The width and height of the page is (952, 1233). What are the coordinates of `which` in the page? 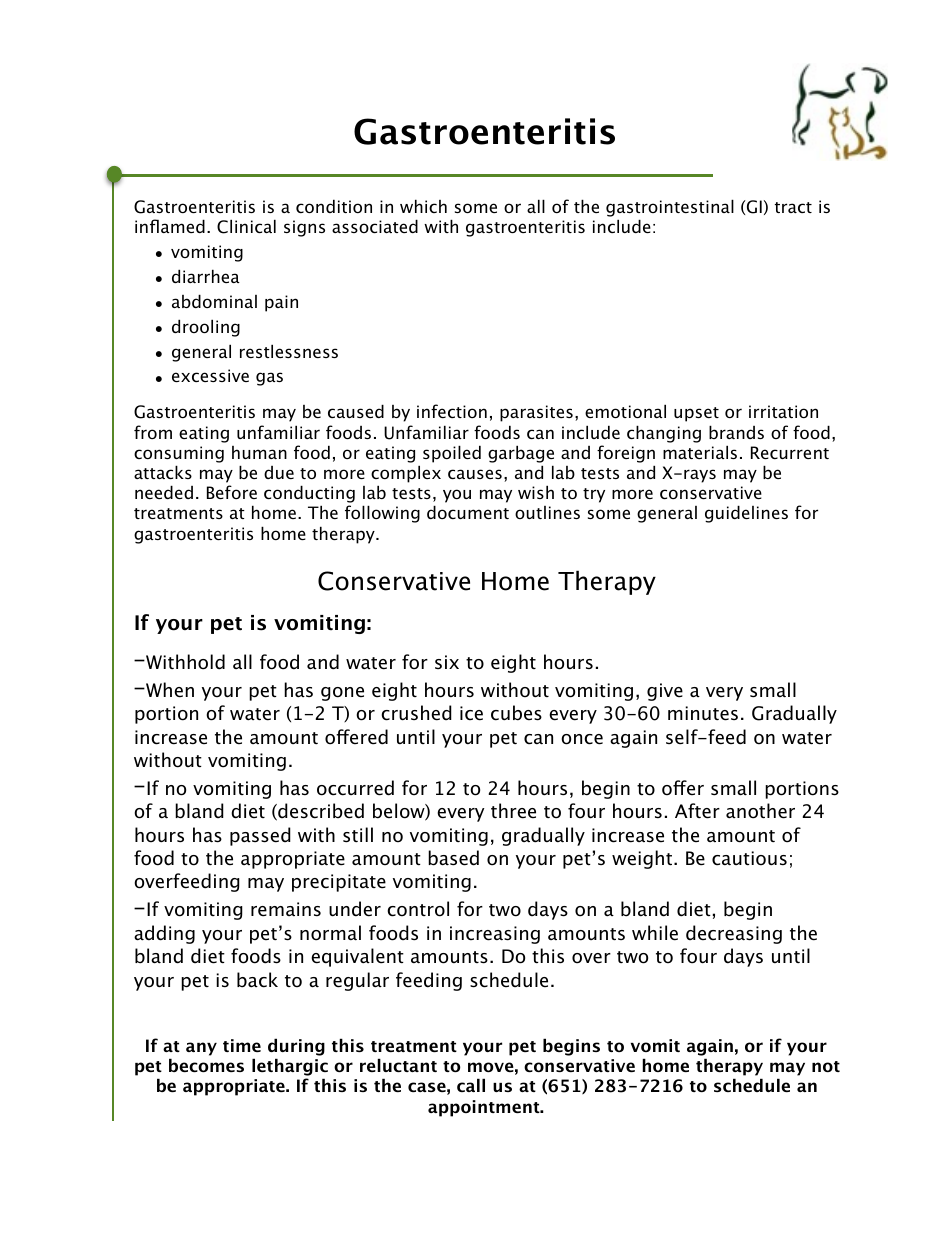 It's located at (423, 206).
